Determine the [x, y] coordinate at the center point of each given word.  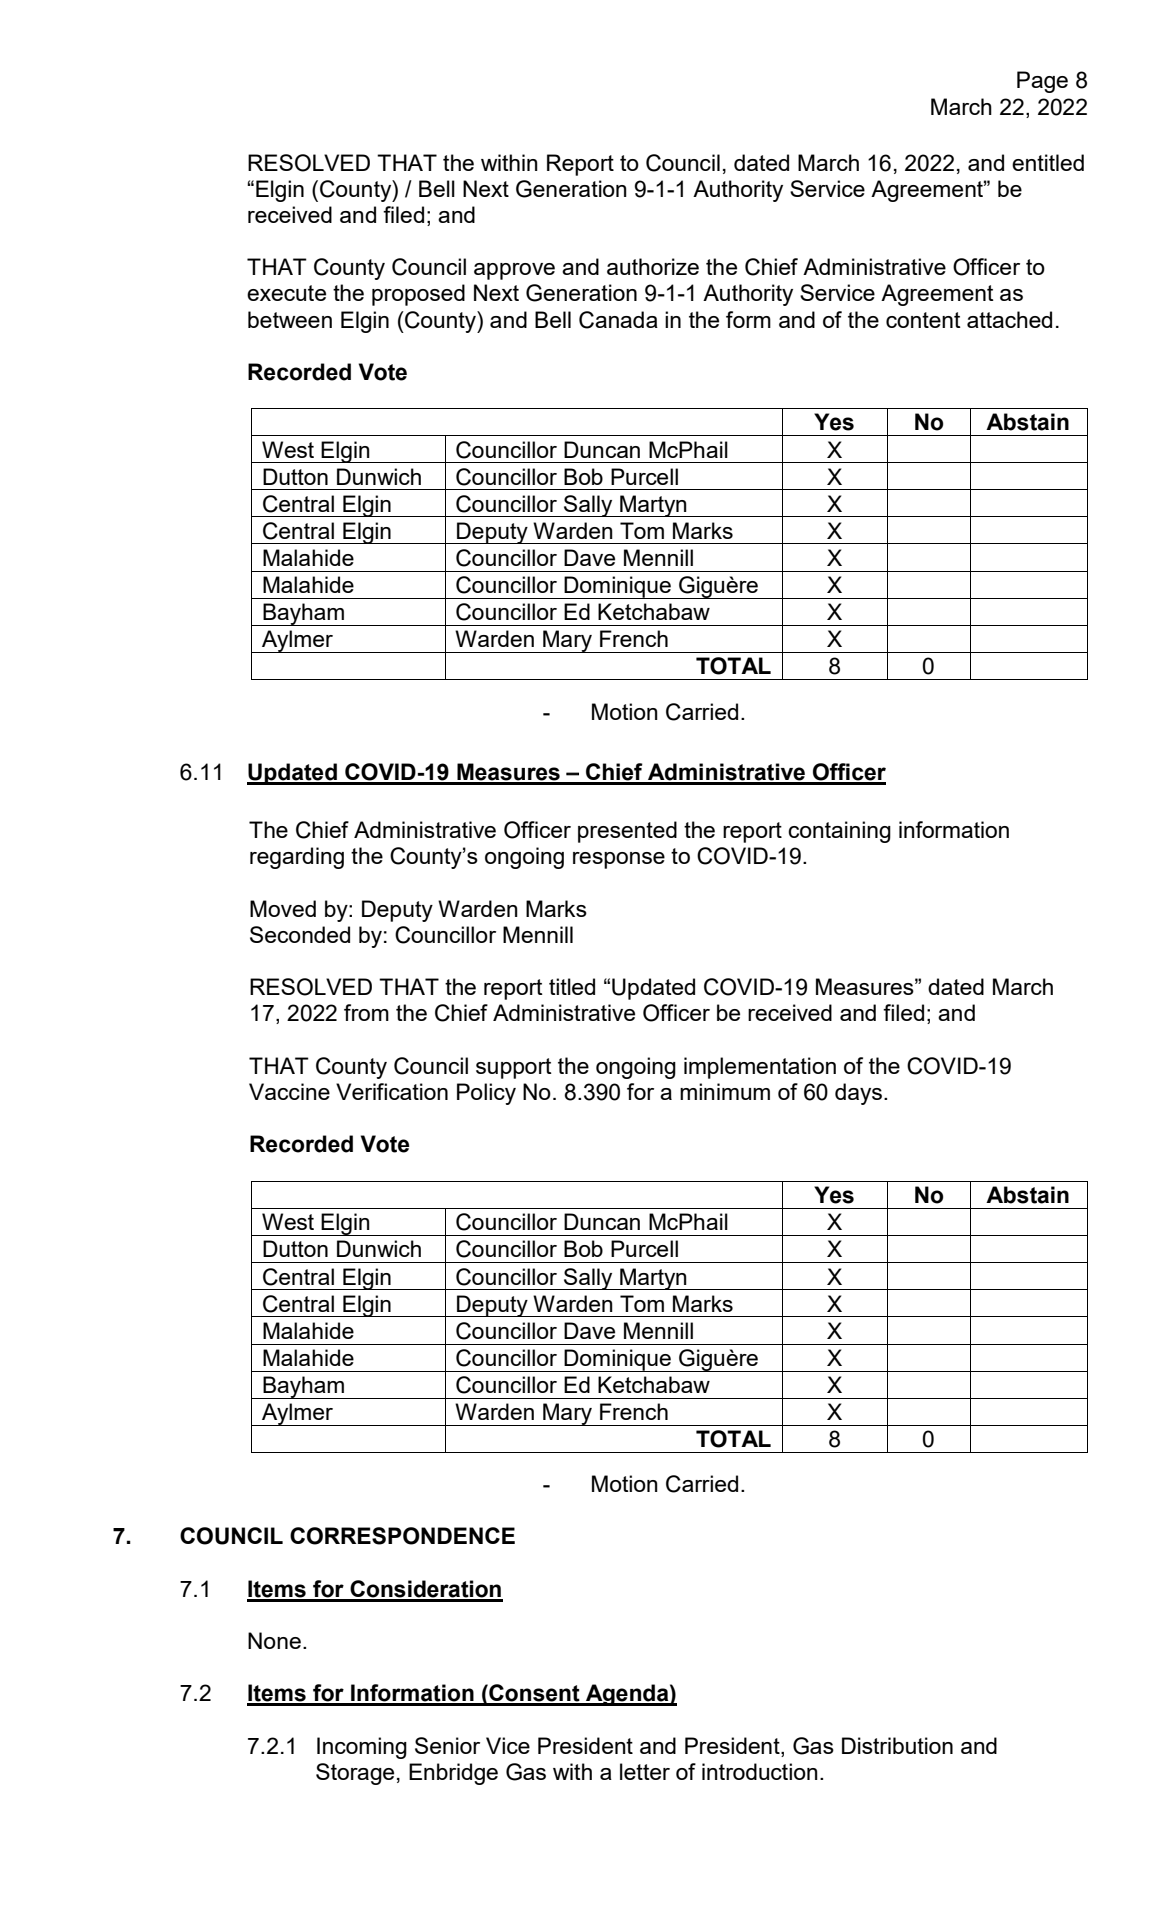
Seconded [300, 934]
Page [1042, 82]
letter [645, 1771]
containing [839, 832]
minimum [725, 1091]
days [858, 1094]
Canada [618, 320]
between [290, 319]
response [619, 860]
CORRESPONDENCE [402, 1536]
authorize [653, 266]
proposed [418, 295]
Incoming [362, 1748]
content [923, 320]
